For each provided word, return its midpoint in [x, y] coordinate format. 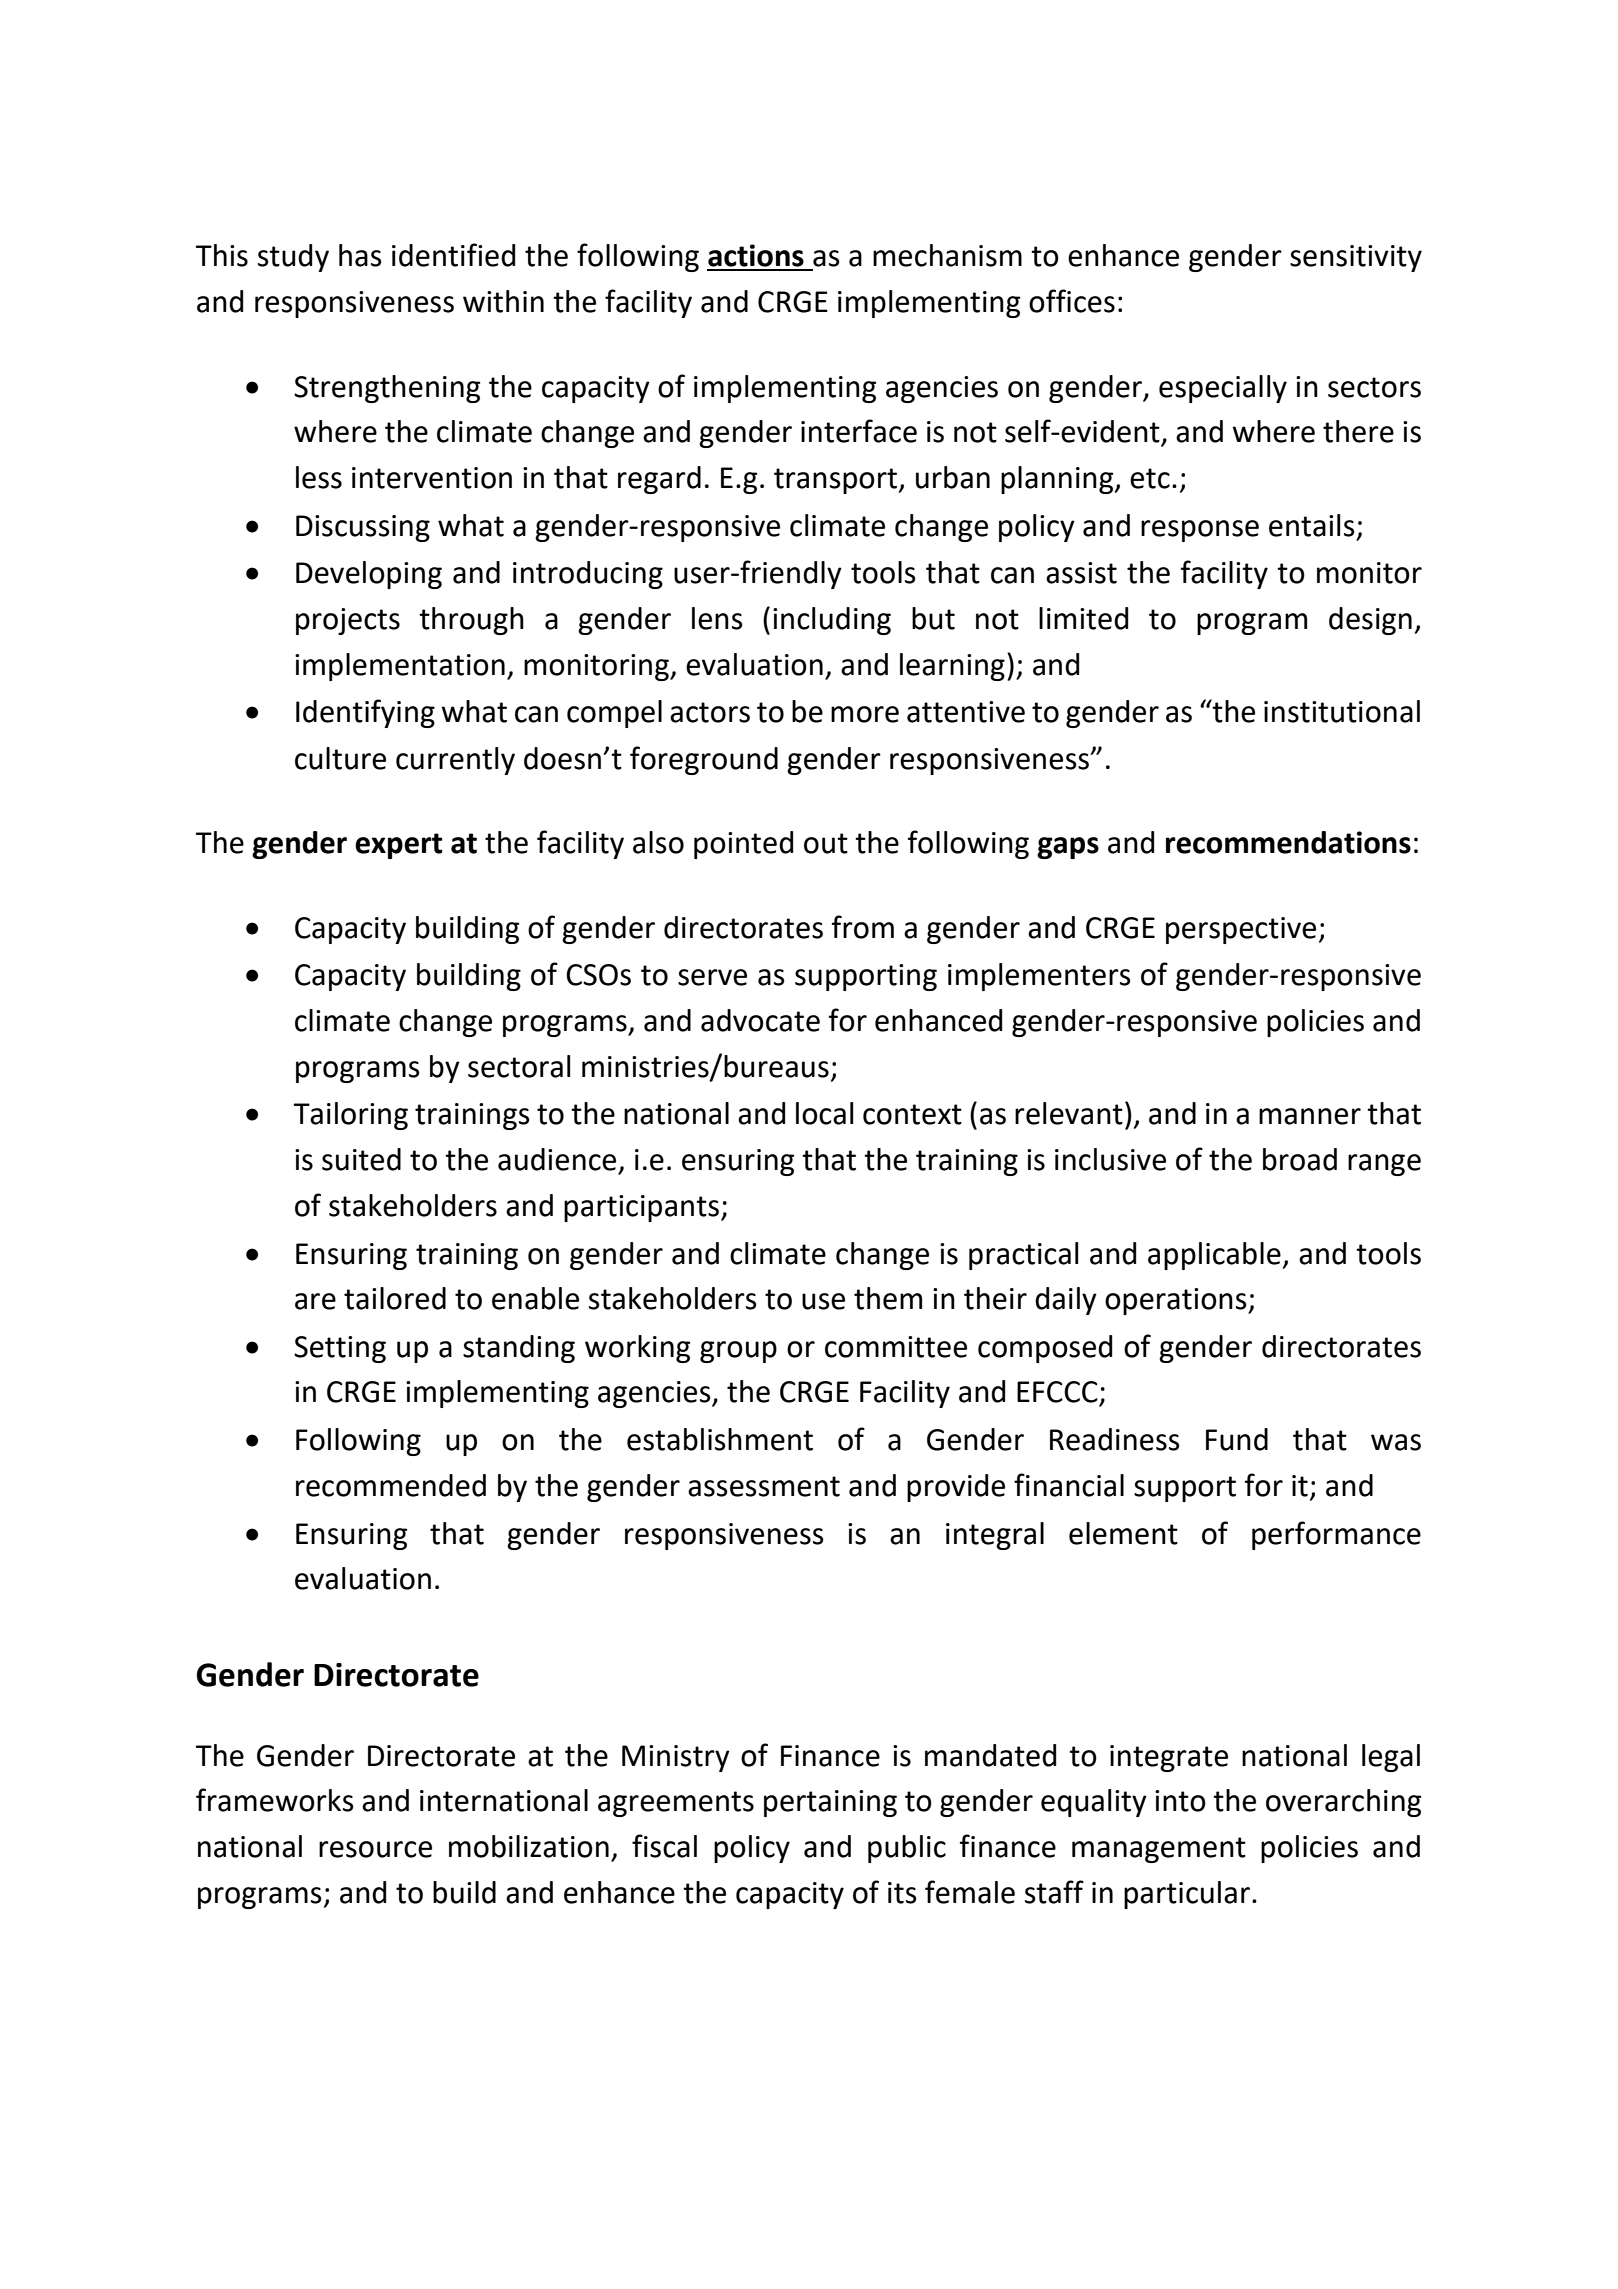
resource [375, 1849]
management [1159, 1850]
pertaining [830, 1803]
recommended [391, 1485]
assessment [764, 1486]
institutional [1342, 711]
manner [1310, 1116]
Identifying [365, 713]
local [824, 1113]
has [360, 255]
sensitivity [1356, 258]
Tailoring [350, 1116]
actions [756, 255]
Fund [1237, 1439]
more [865, 714]
